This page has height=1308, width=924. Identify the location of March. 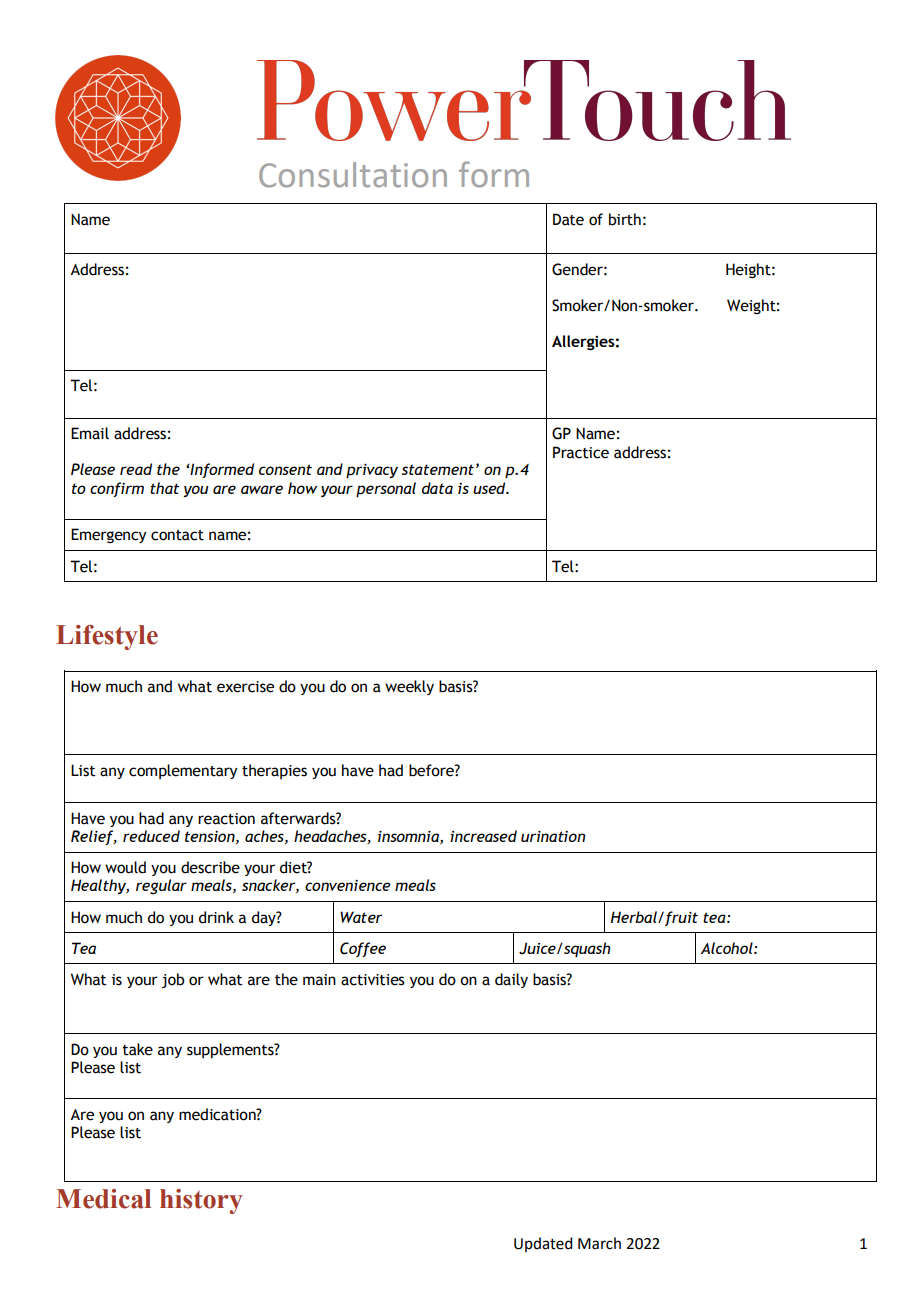
(599, 1243).
